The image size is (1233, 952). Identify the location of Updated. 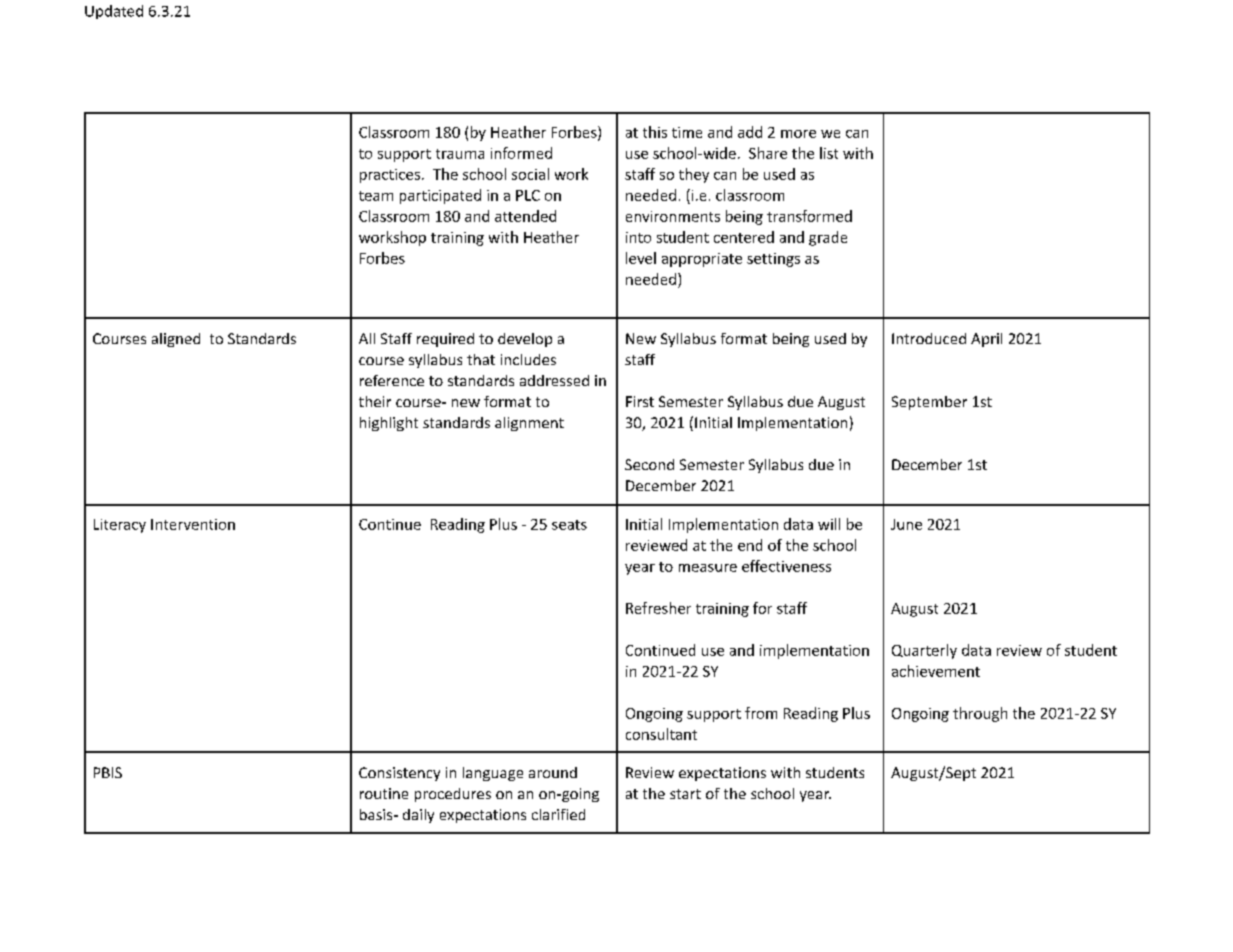
(114, 12).
